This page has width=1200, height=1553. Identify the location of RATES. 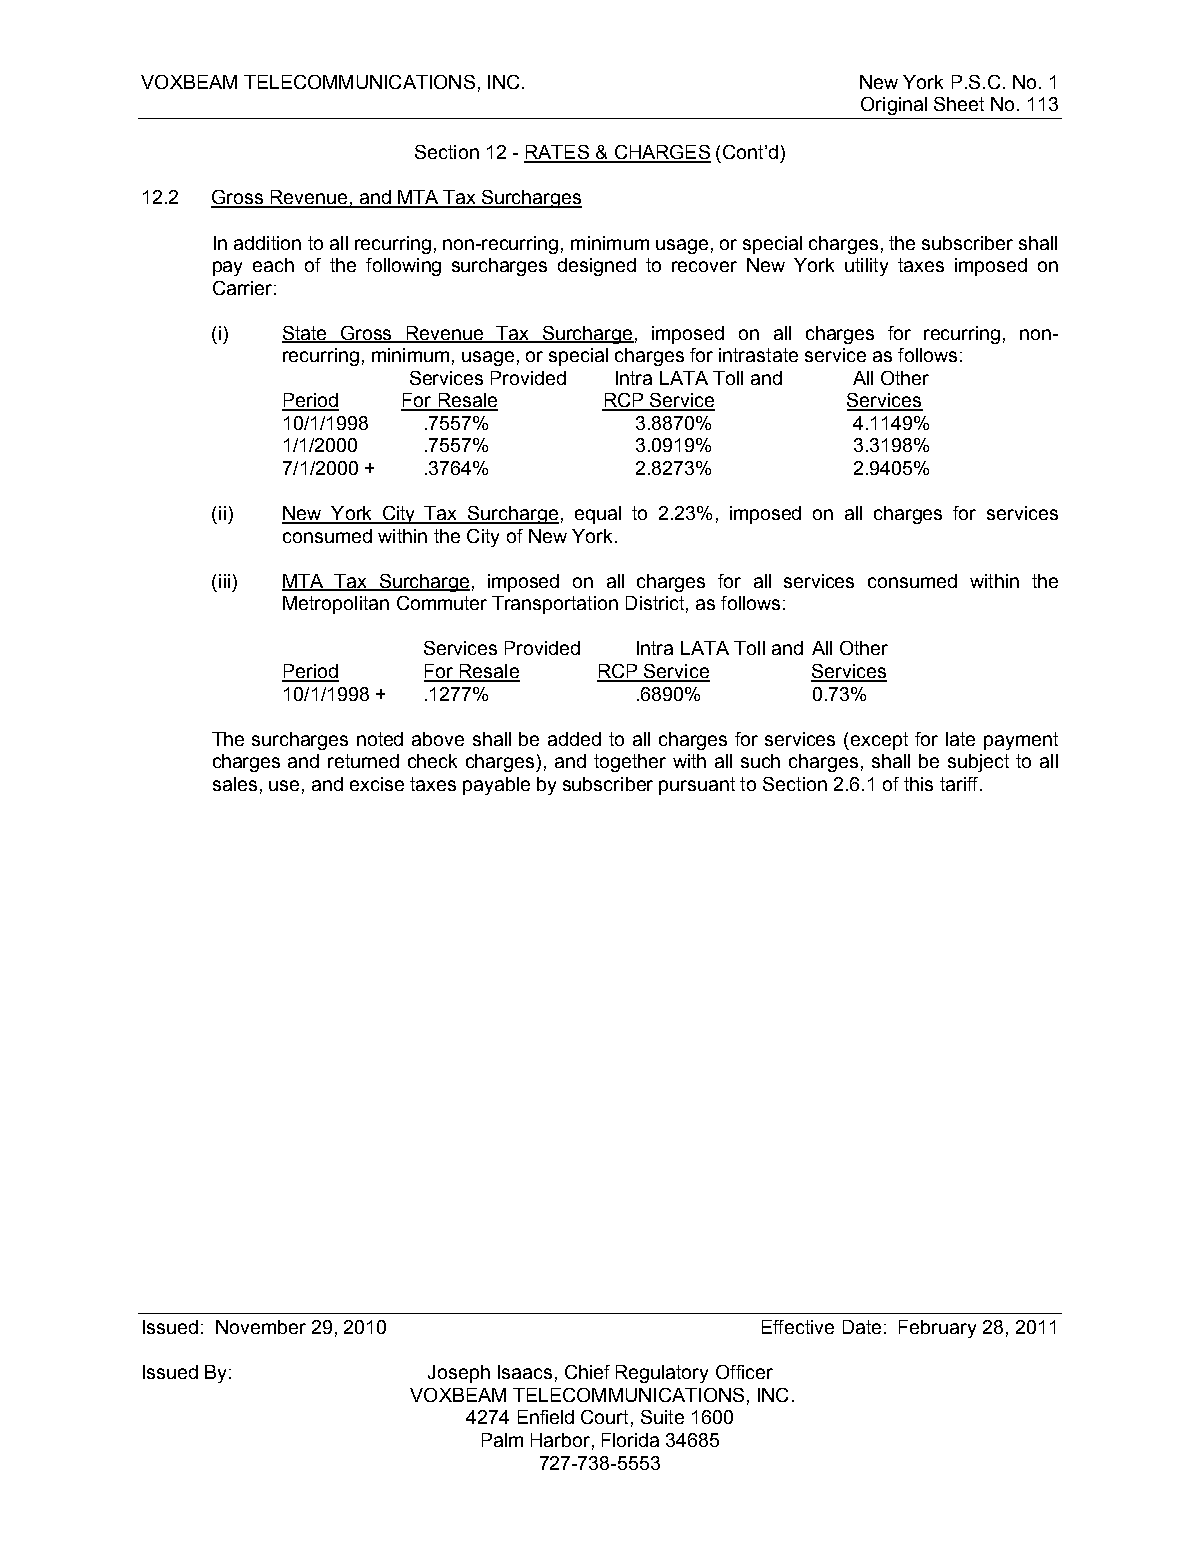
(557, 153).
